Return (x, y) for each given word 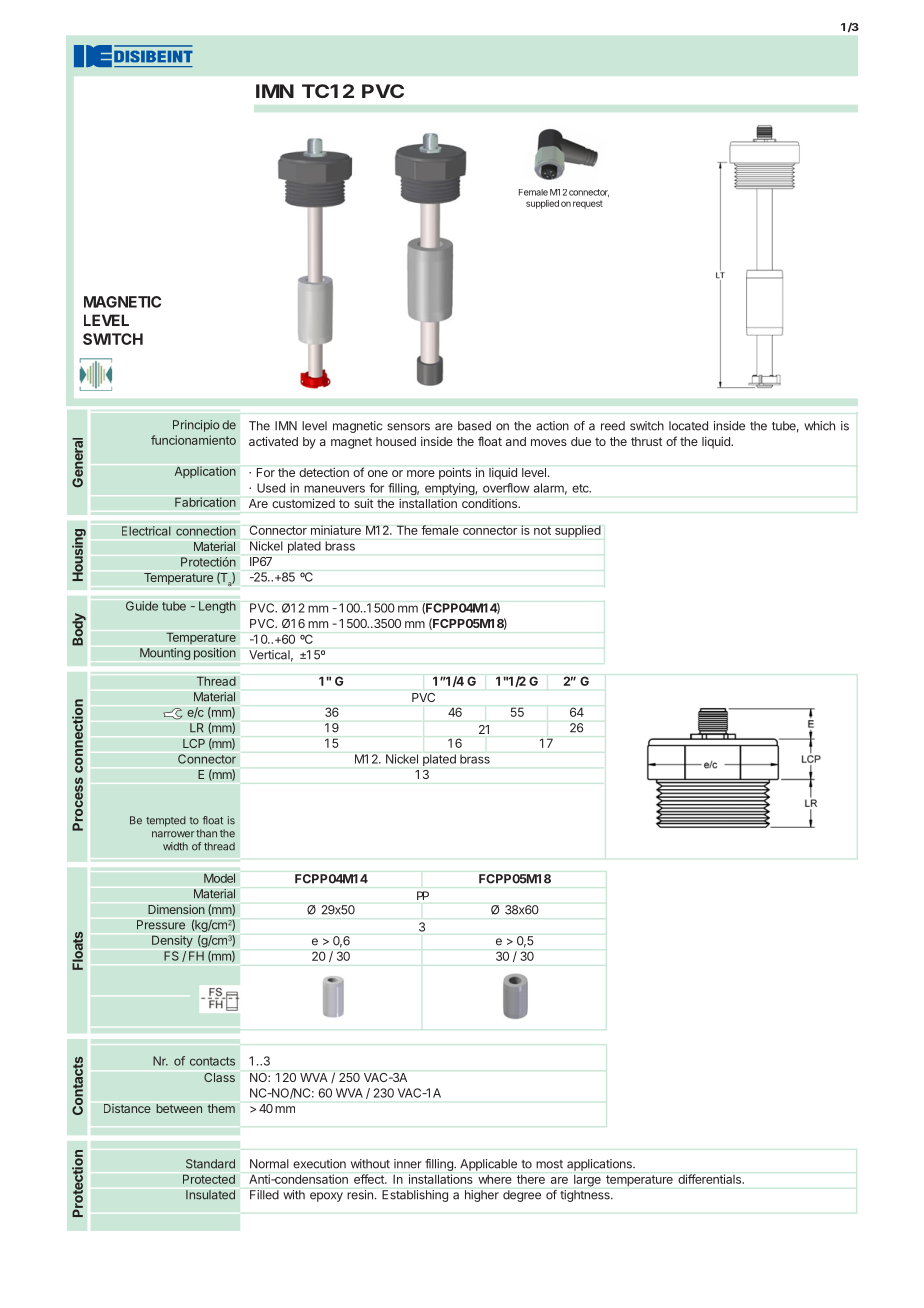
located (688, 426)
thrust (646, 441)
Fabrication (205, 502)
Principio (196, 426)
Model (219, 878)
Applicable (488, 1165)
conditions (490, 503)
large (587, 1180)
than (206, 833)
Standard (210, 1164)
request (588, 204)
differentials (711, 1179)
